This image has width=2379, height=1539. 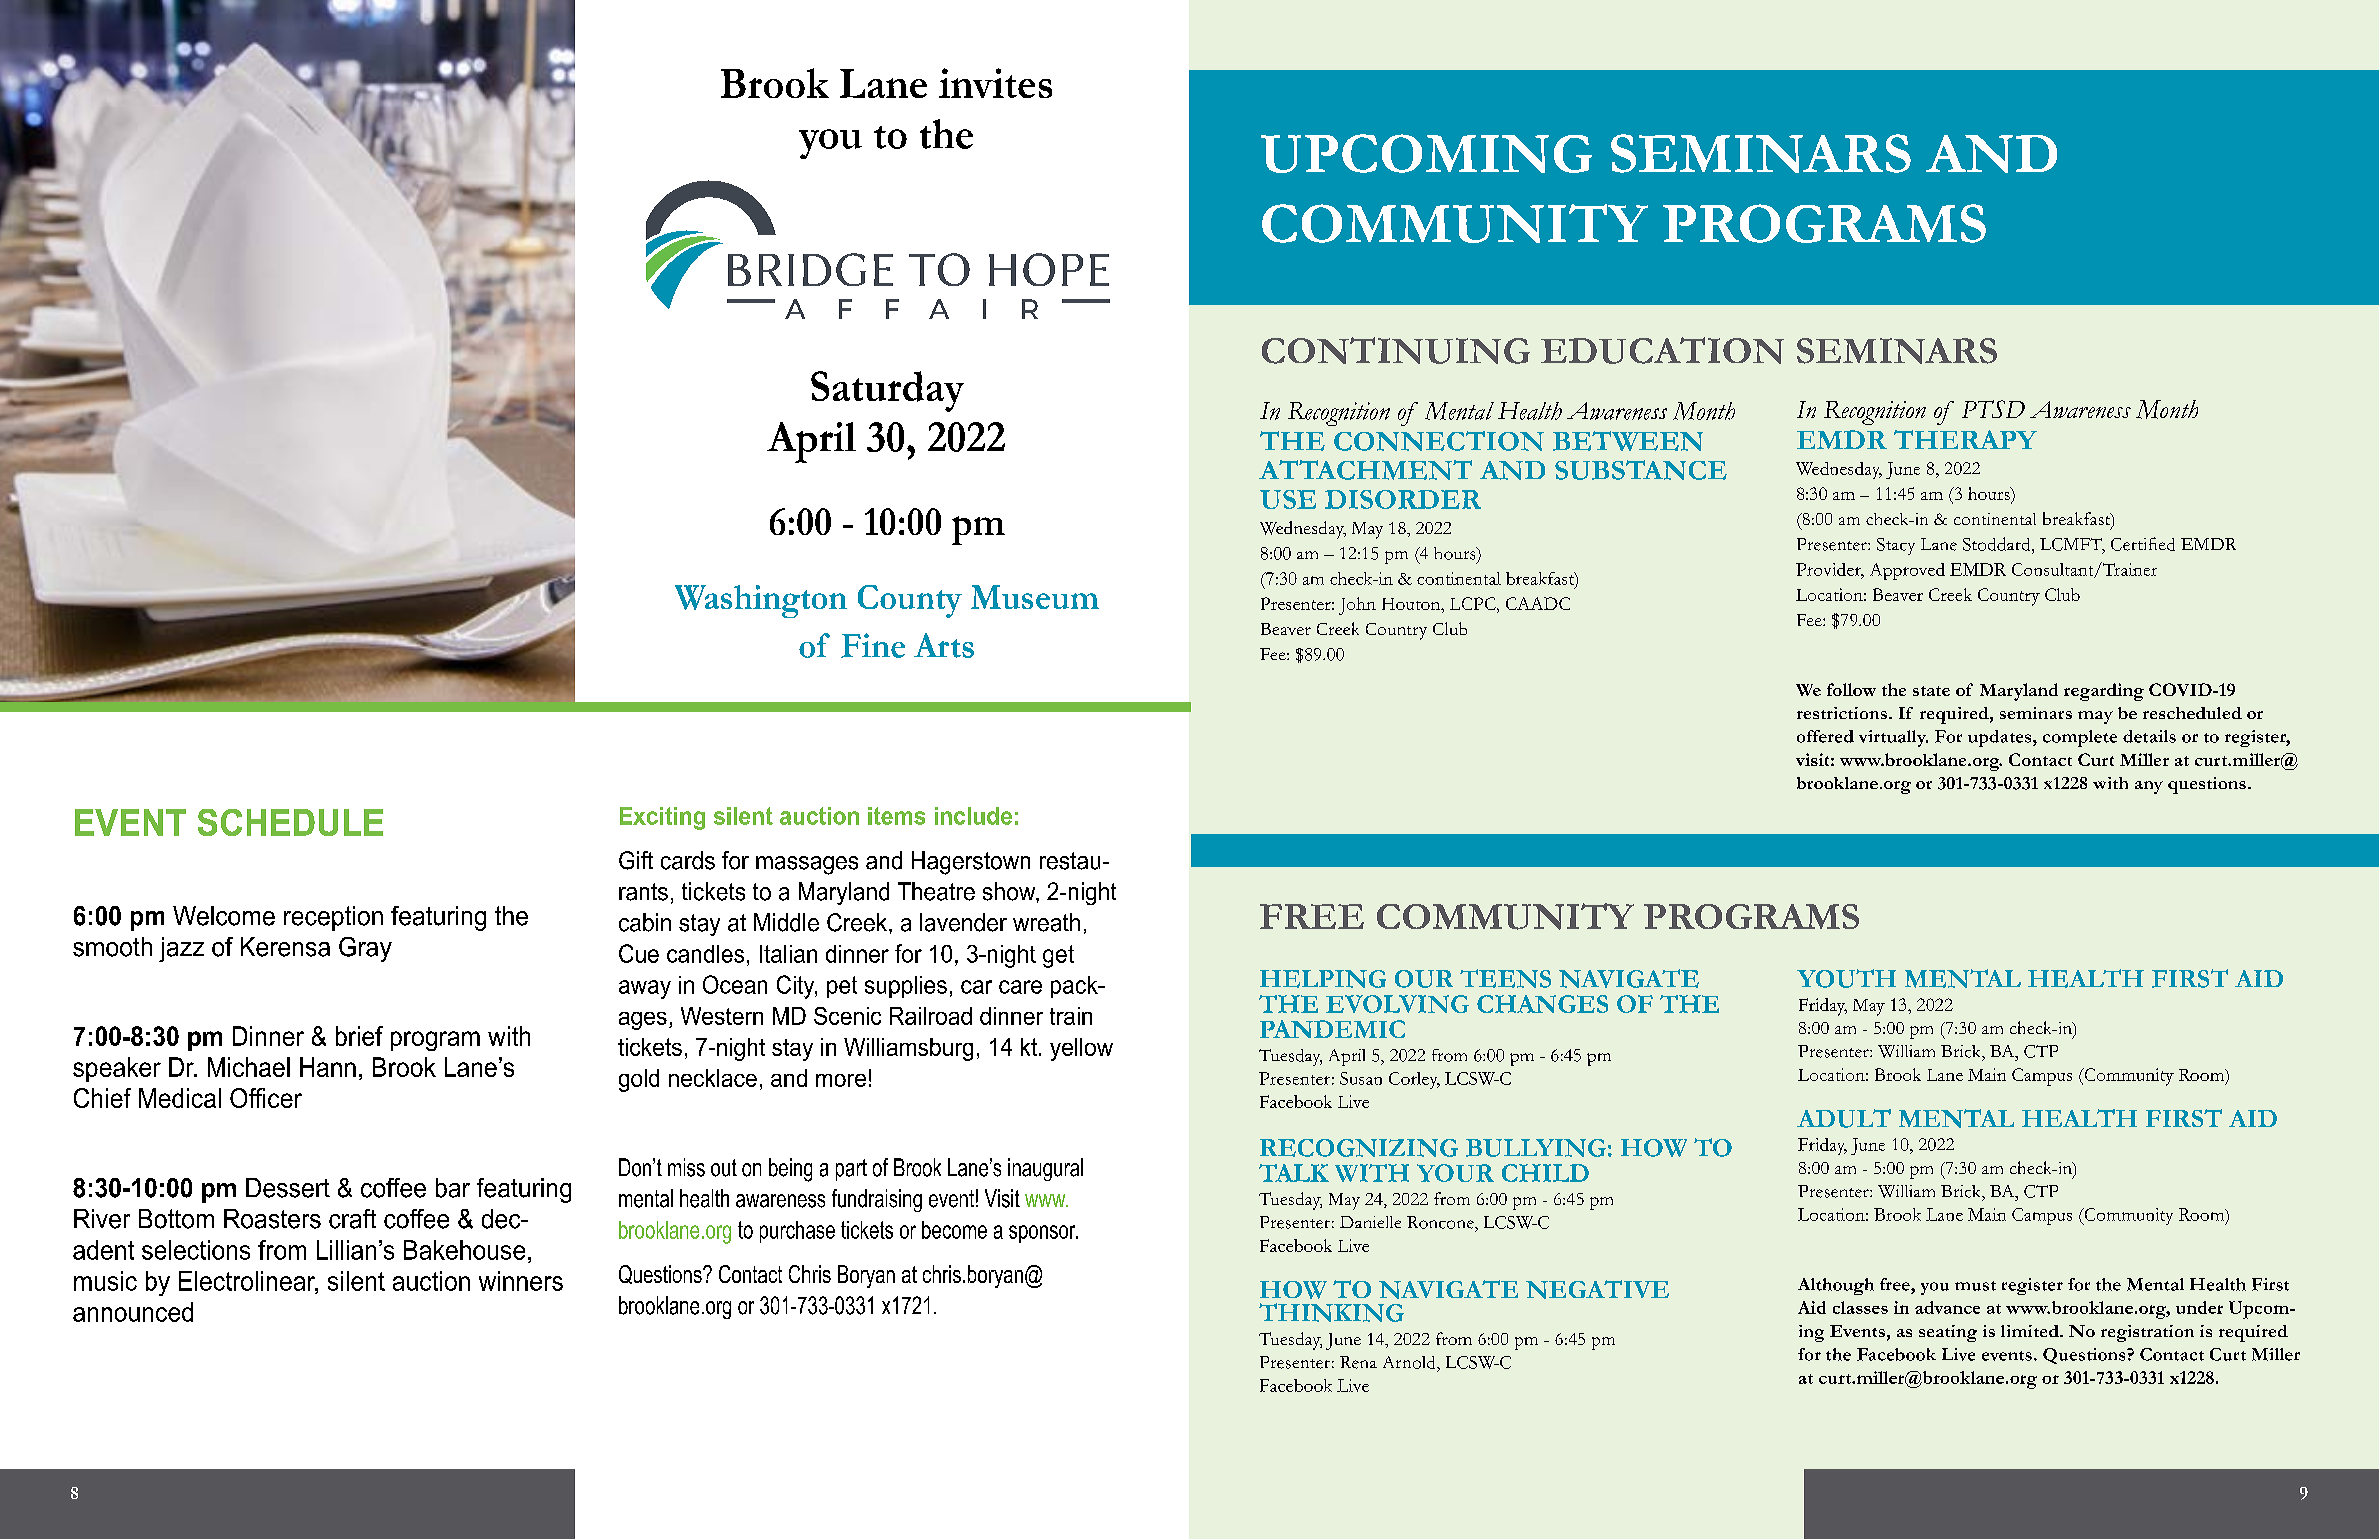 I want to click on updates, so click(x=2001, y=738).
